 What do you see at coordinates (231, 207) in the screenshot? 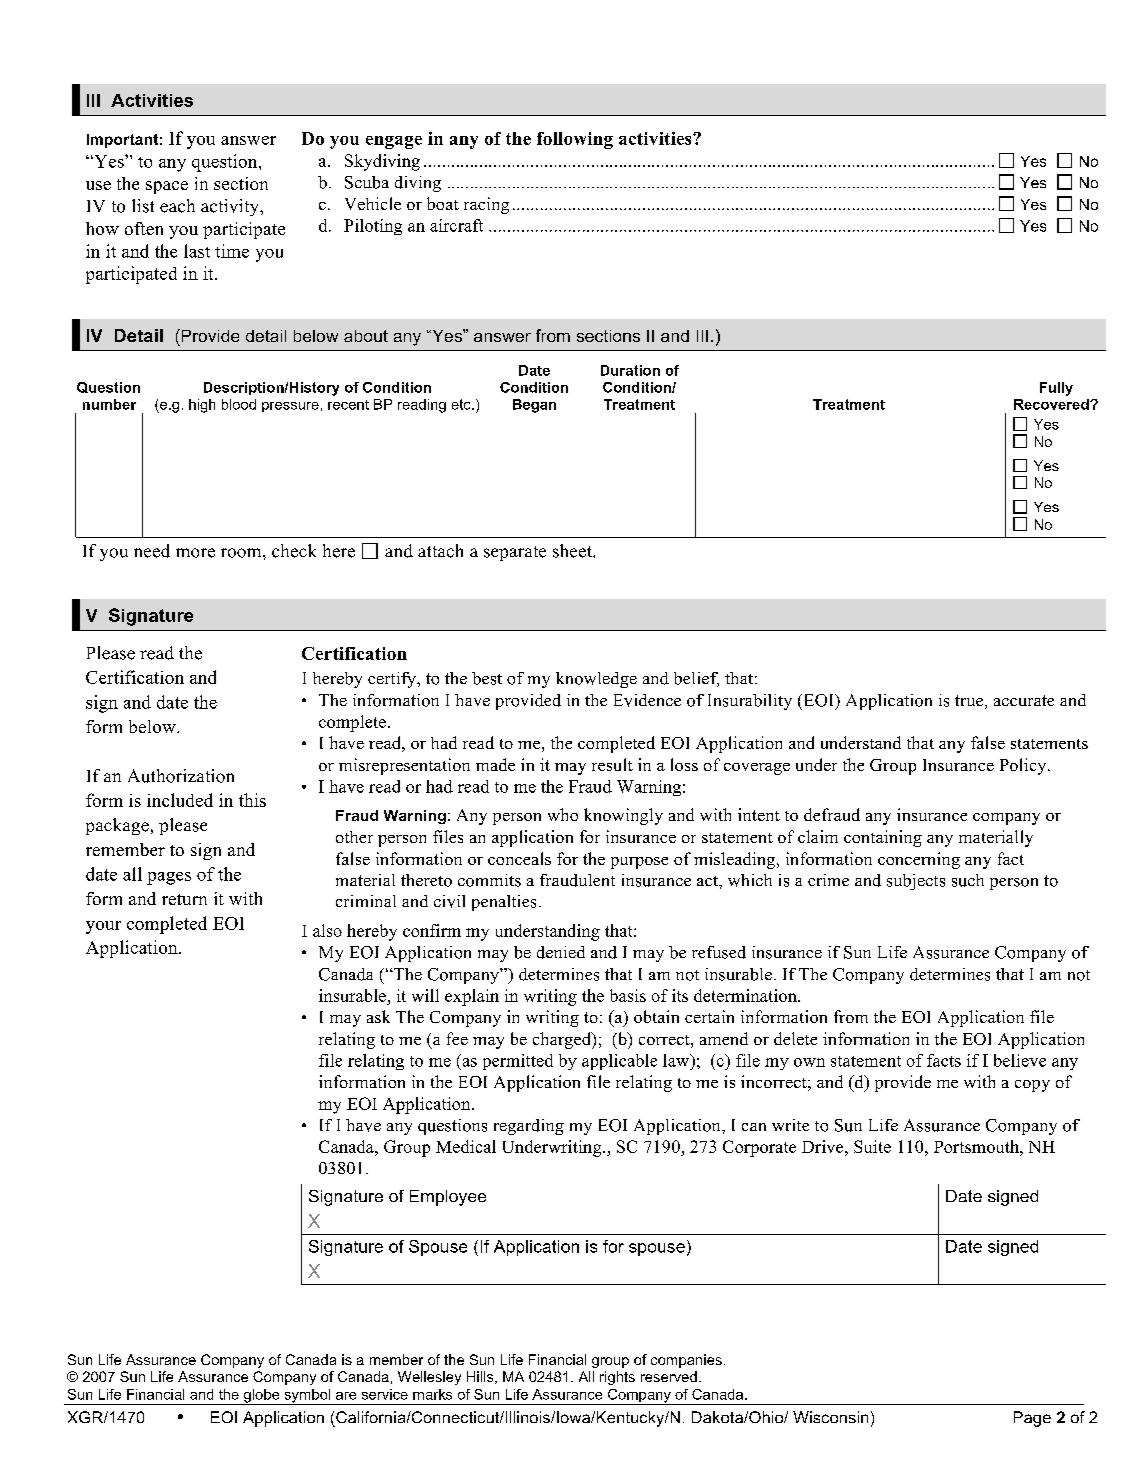
I see `activity` at bounding box center [231, 207].
